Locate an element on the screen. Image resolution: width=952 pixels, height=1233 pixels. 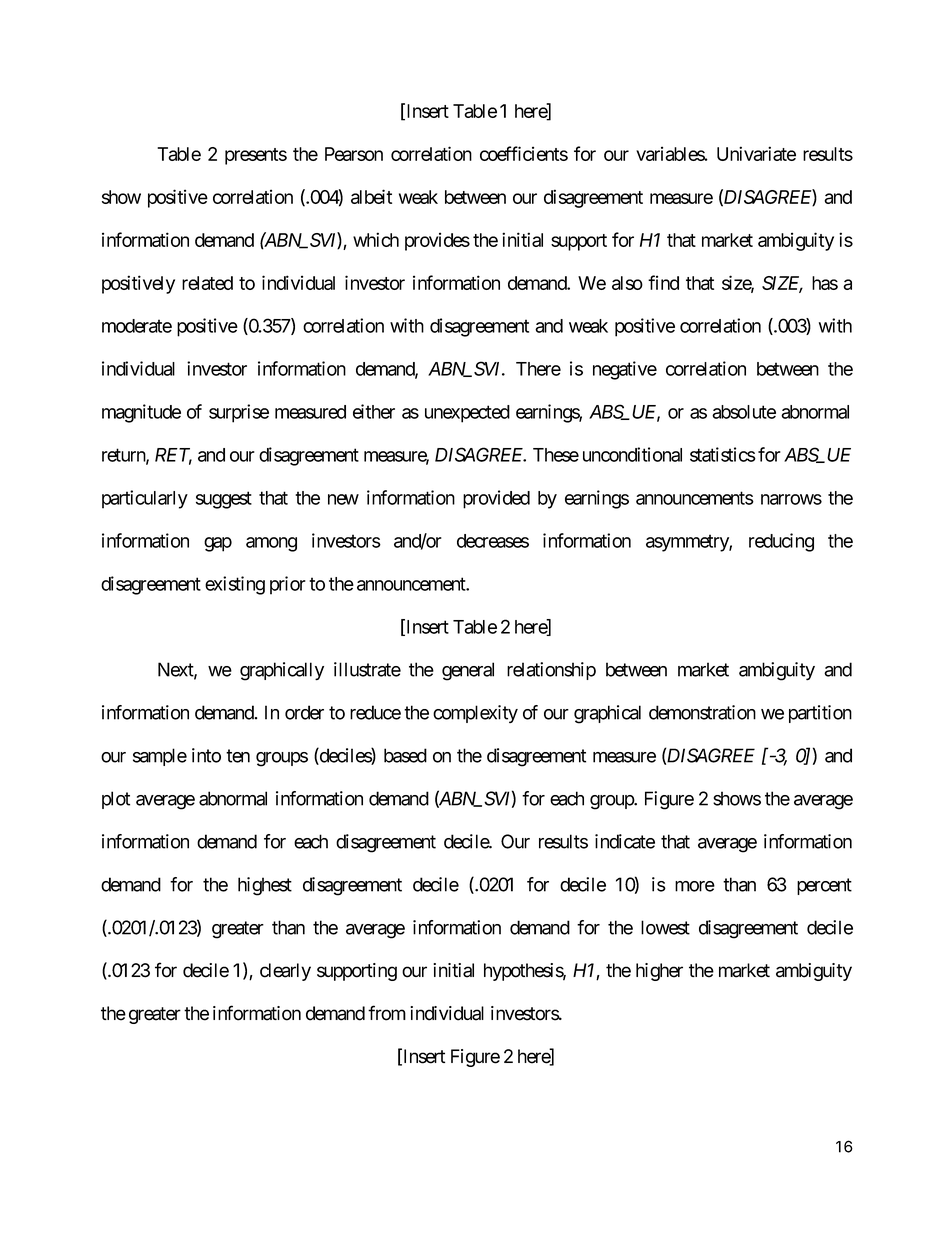
albeit is located at coordinates (371, 196).
